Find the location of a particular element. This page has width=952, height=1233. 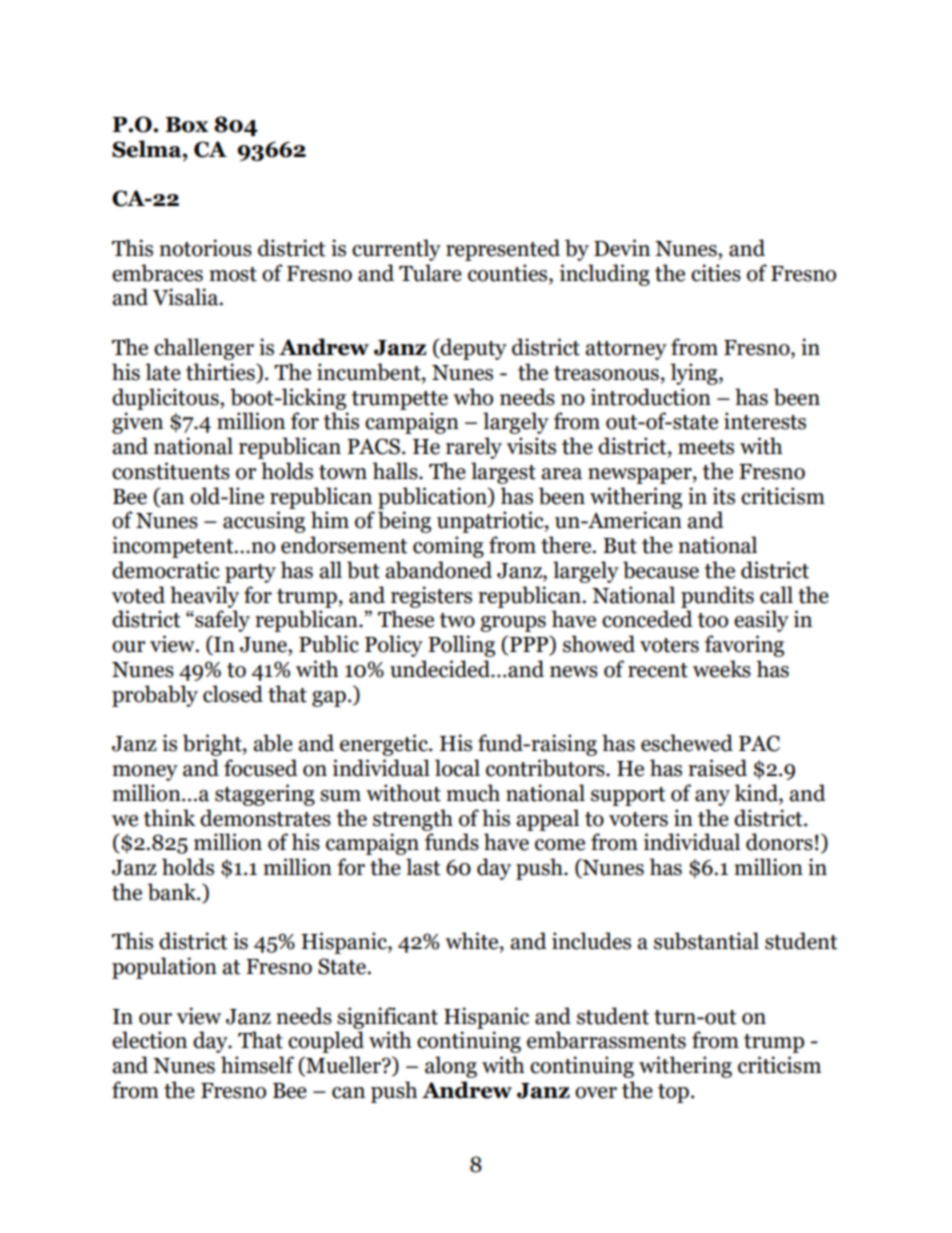

Devin is located at coordinates (622, 248).
